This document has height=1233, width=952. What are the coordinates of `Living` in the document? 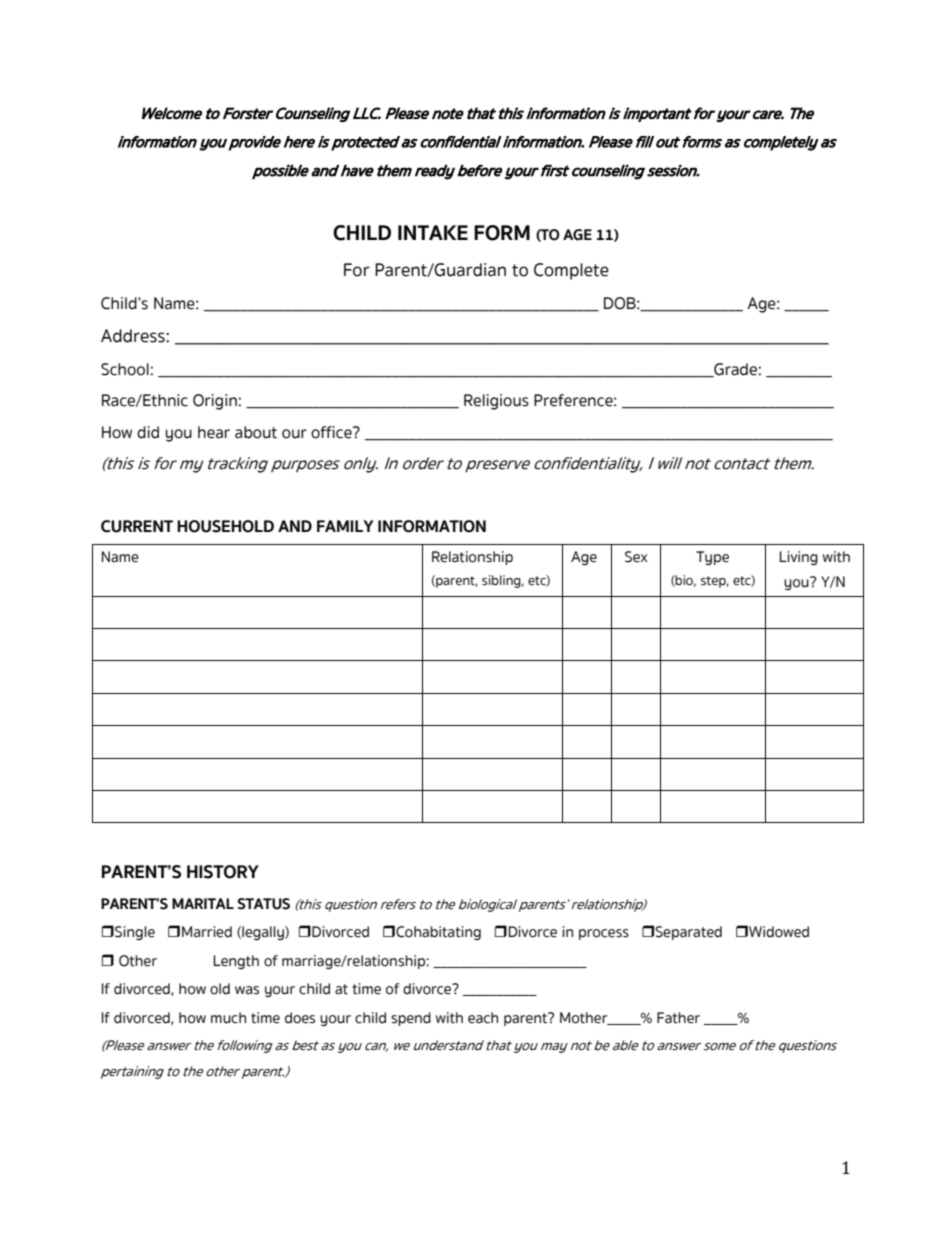 It's located at (799, 558).
